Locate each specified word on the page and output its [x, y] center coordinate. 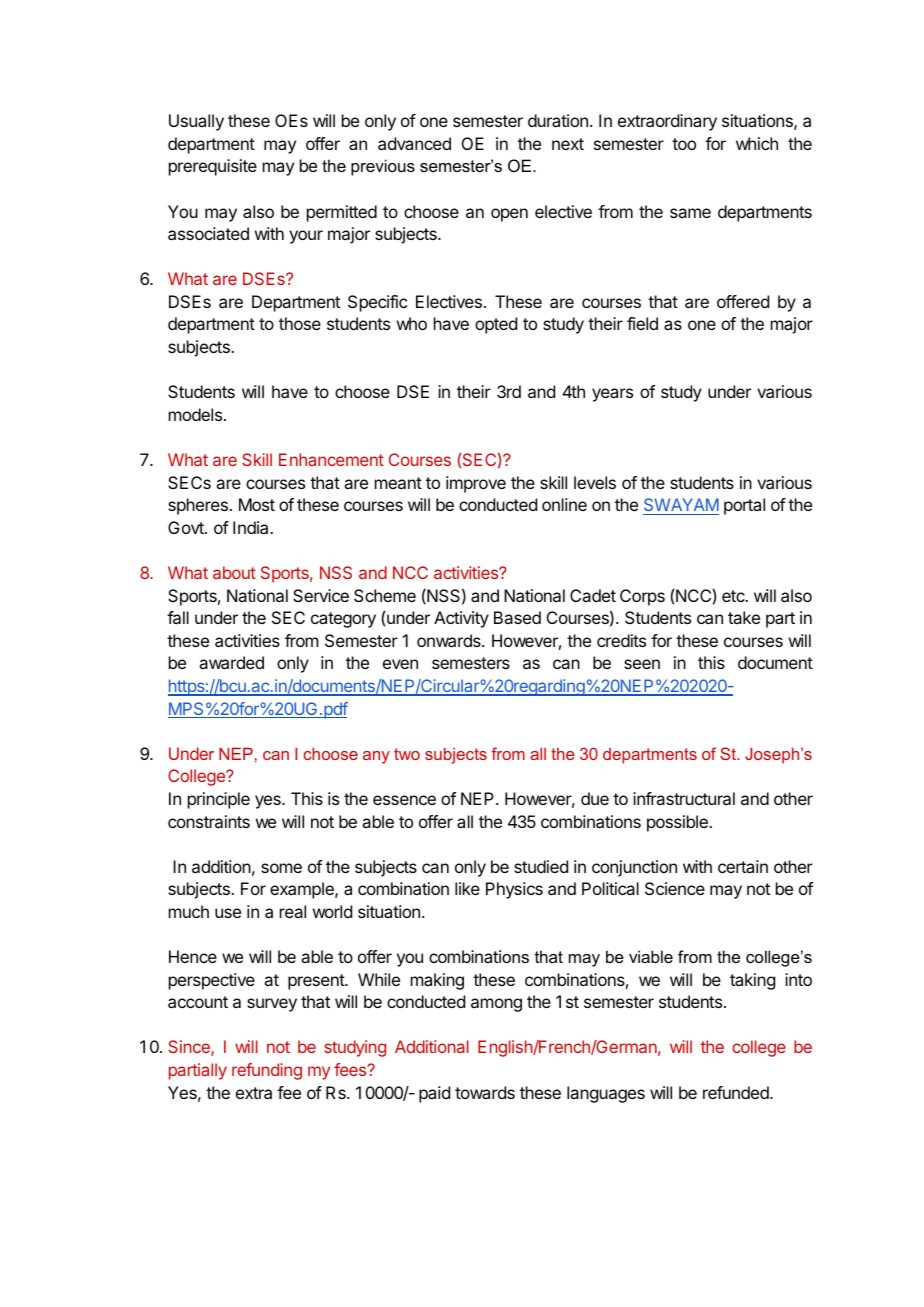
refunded [737, 1092]
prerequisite [213, 167]
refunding [267, 1071]
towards [485, 1092]
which [757, 143]
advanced [414, 143]
